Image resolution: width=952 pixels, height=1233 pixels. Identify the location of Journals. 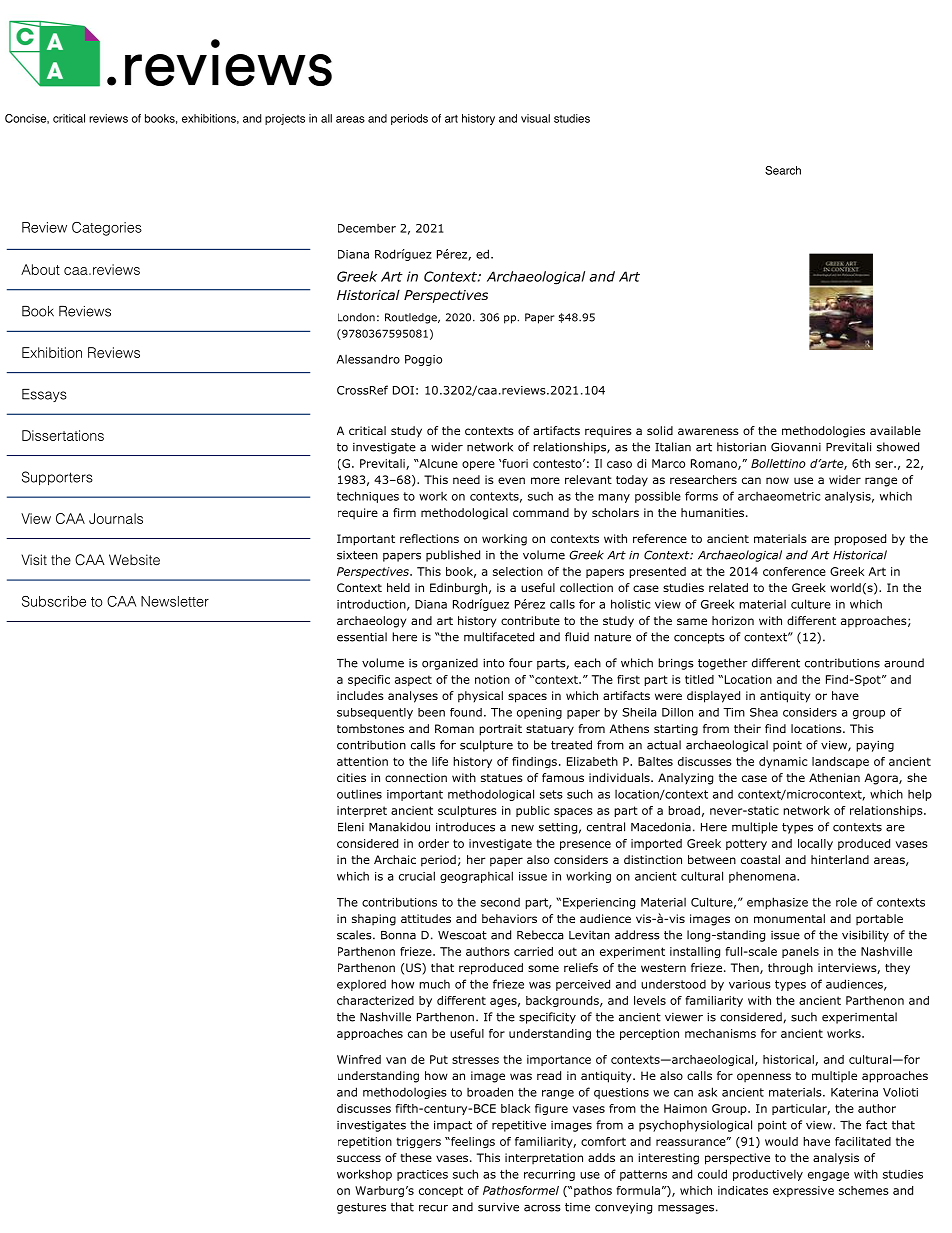
(116, 518).
